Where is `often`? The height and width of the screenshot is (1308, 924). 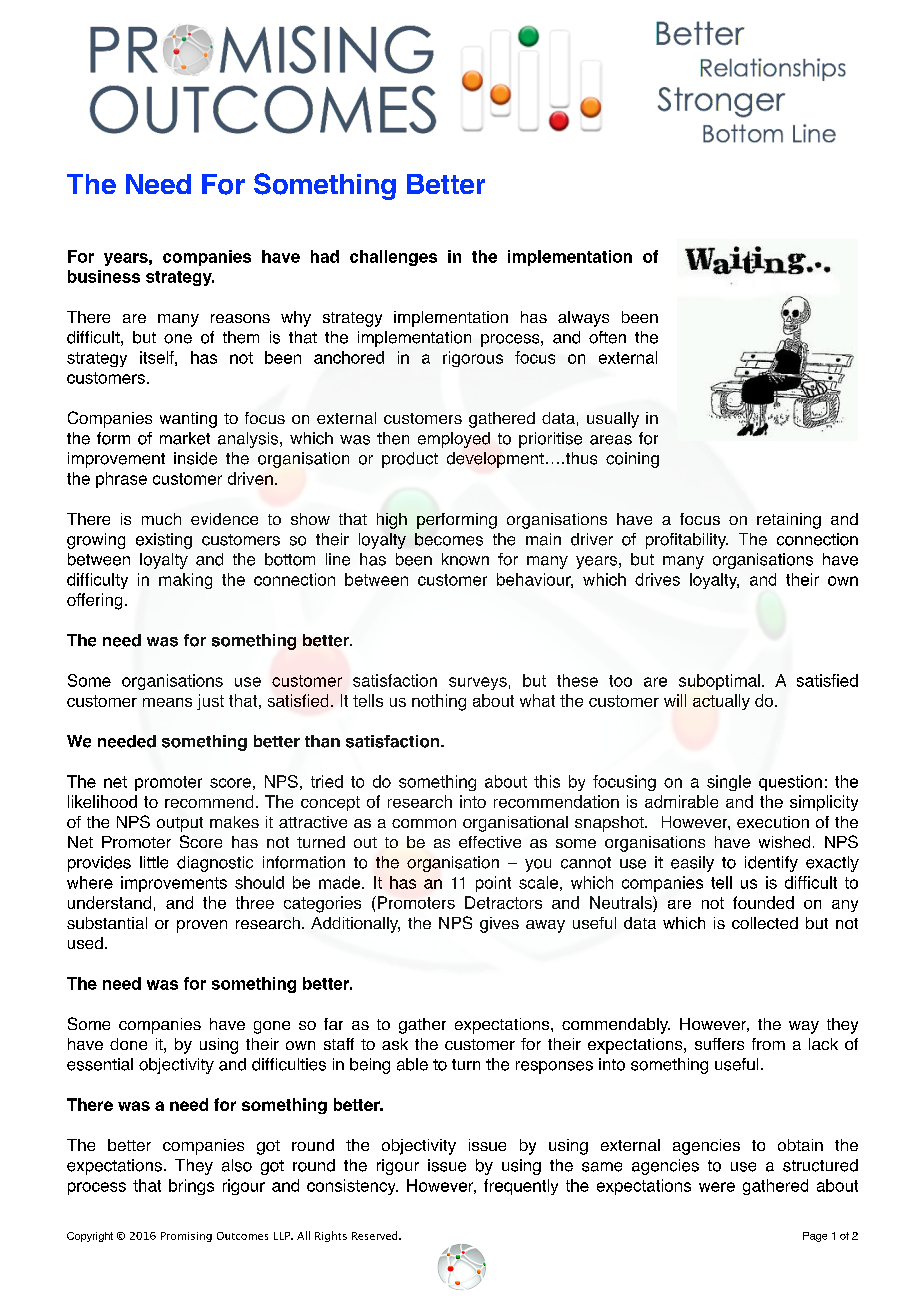 often is located at coordinates (607, 337).
